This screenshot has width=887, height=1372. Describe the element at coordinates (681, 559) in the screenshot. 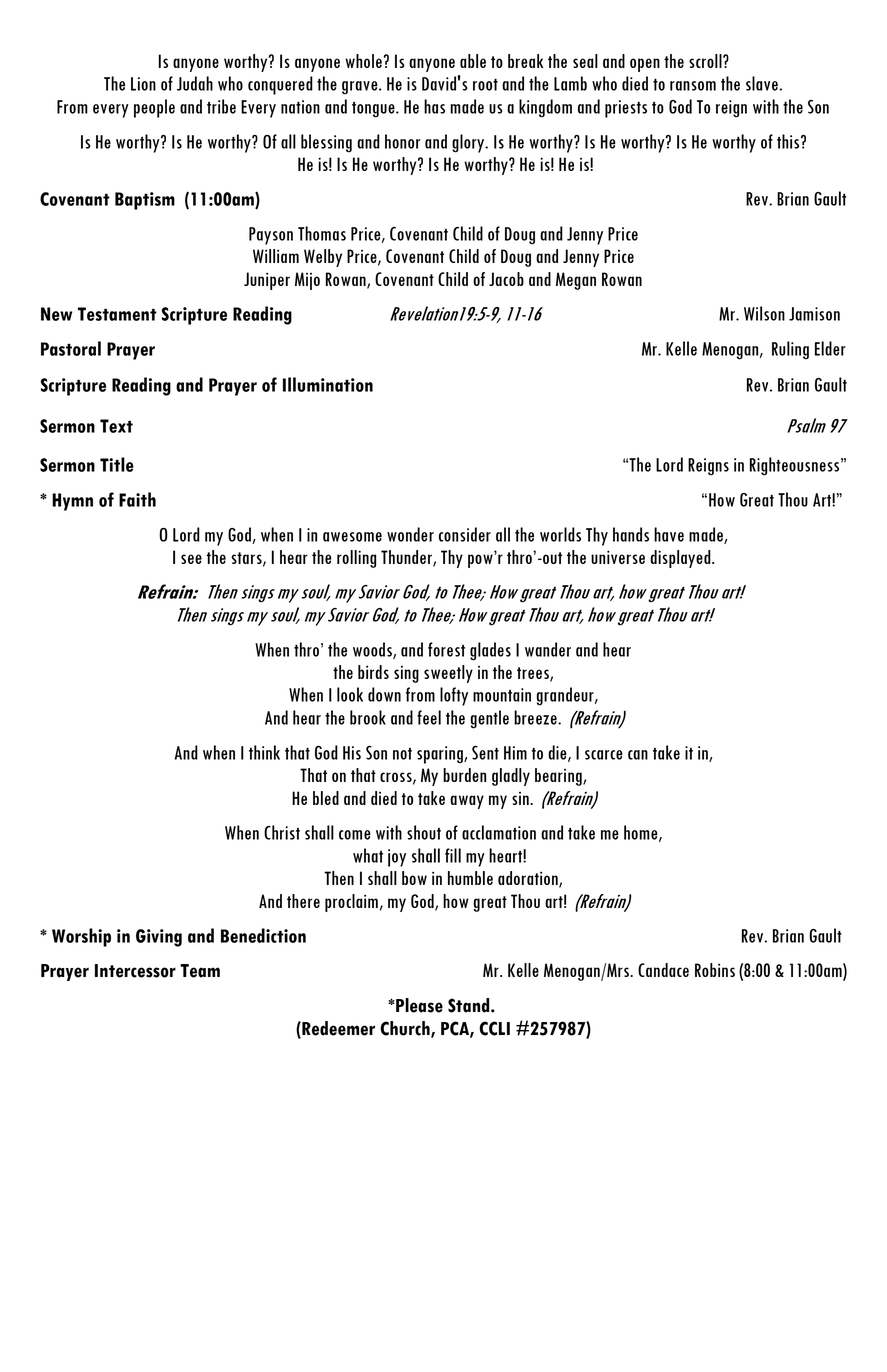

I see `displayed` at that location.
